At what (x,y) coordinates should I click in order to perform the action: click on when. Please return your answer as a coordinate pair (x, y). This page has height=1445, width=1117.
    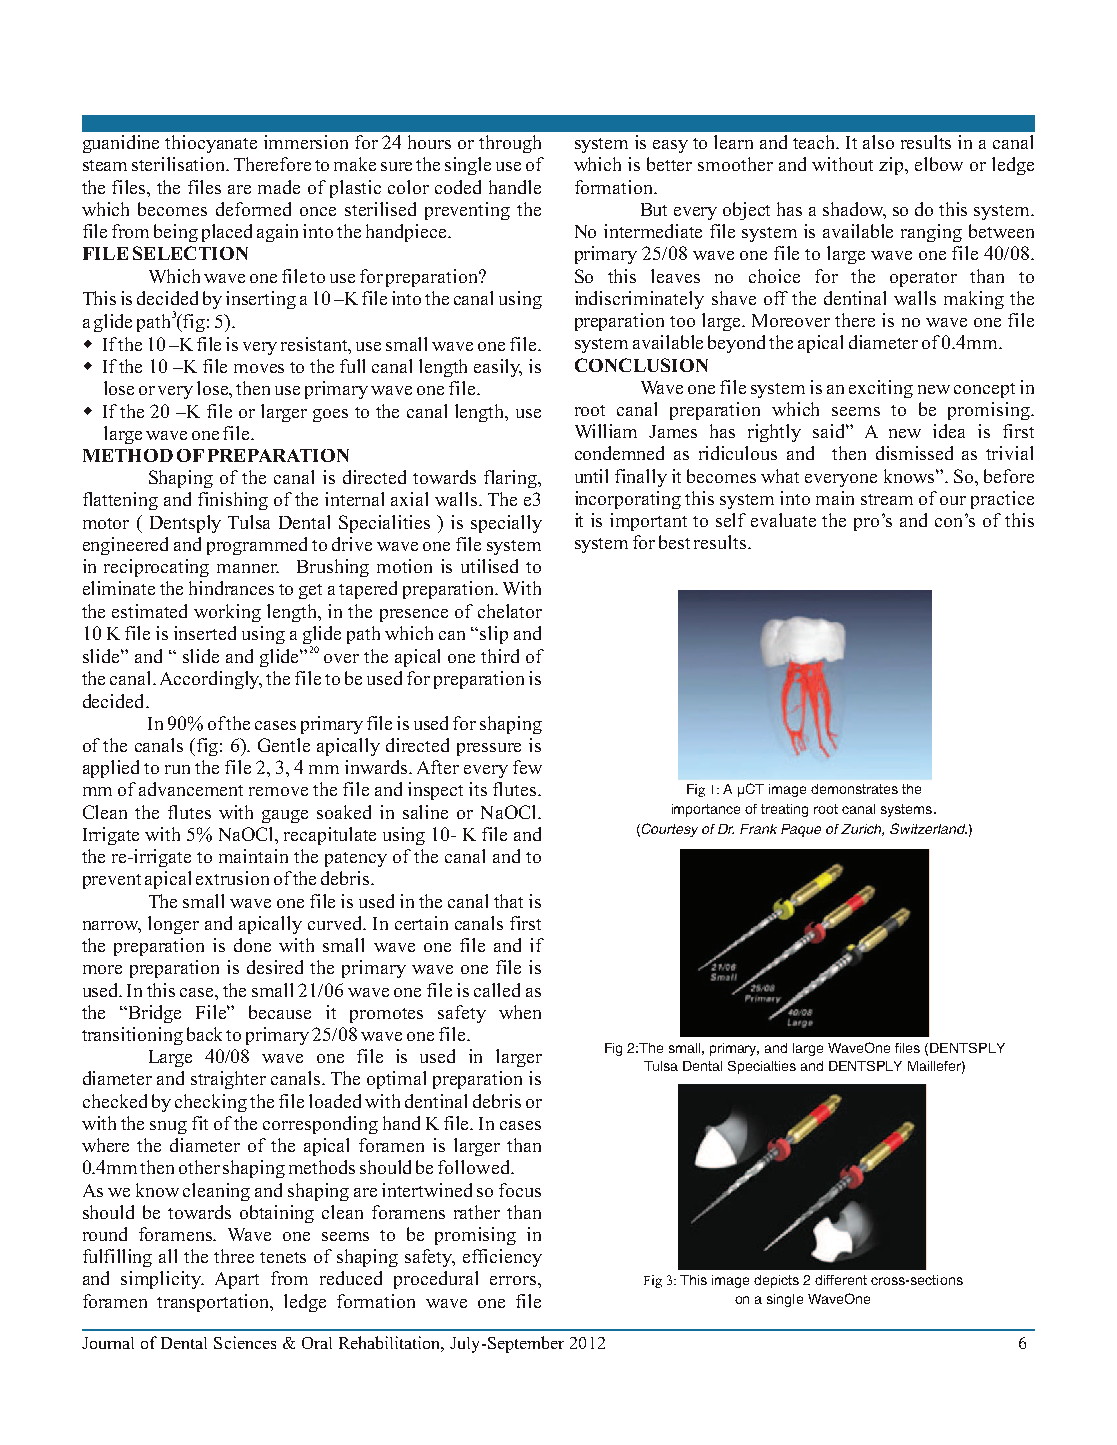
    Looking at the image, I should click on (520, 1012).
